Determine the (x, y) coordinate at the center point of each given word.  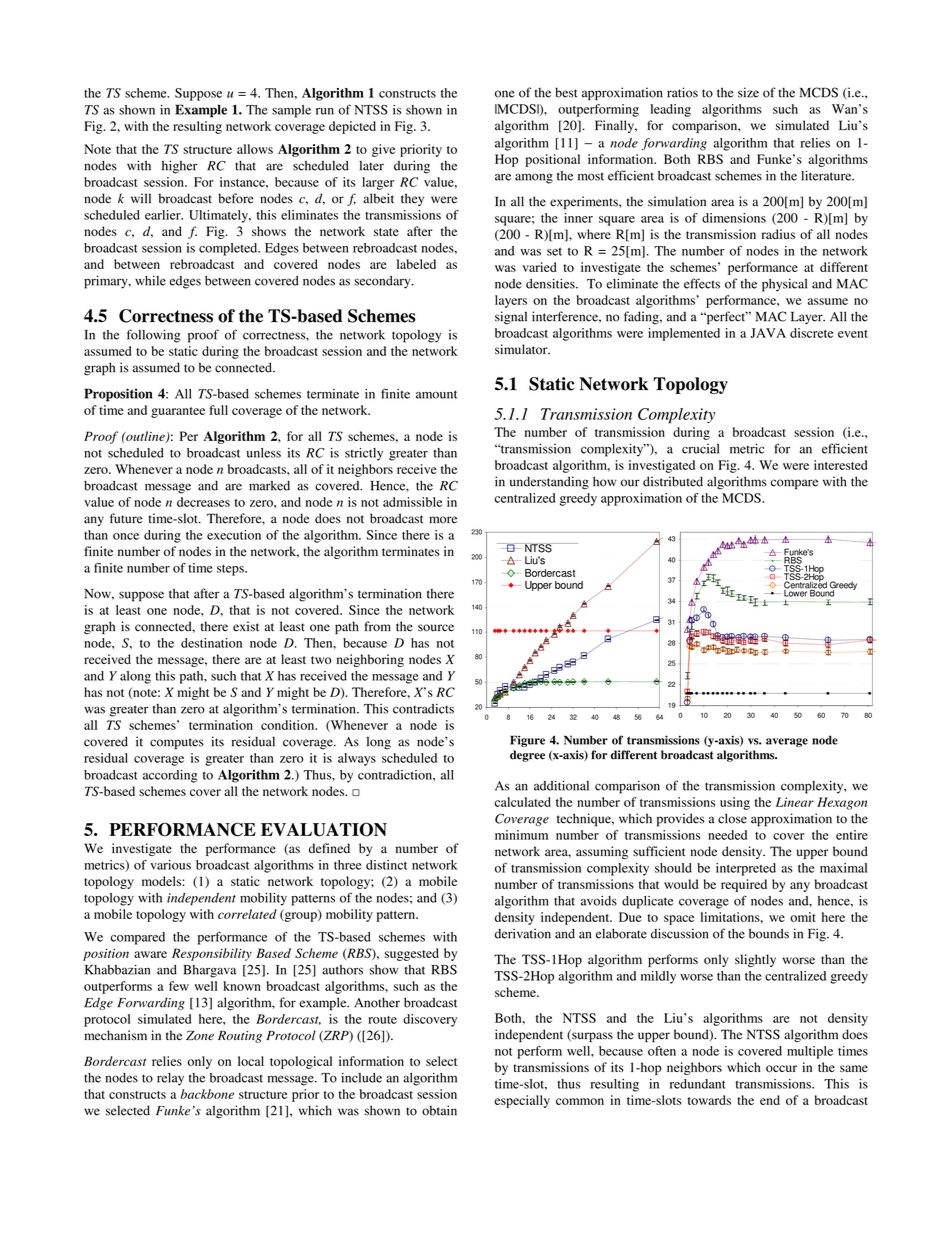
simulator (522, 349)
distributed (673, 481)
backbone (207, 1094)
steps (231, 570)
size (748, 92)
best (566, 92)
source (436, 628)
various (170, 865)
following (153, 336)
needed (727, 835)
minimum (521, 835)
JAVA (768, 333)
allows (255, 149)
